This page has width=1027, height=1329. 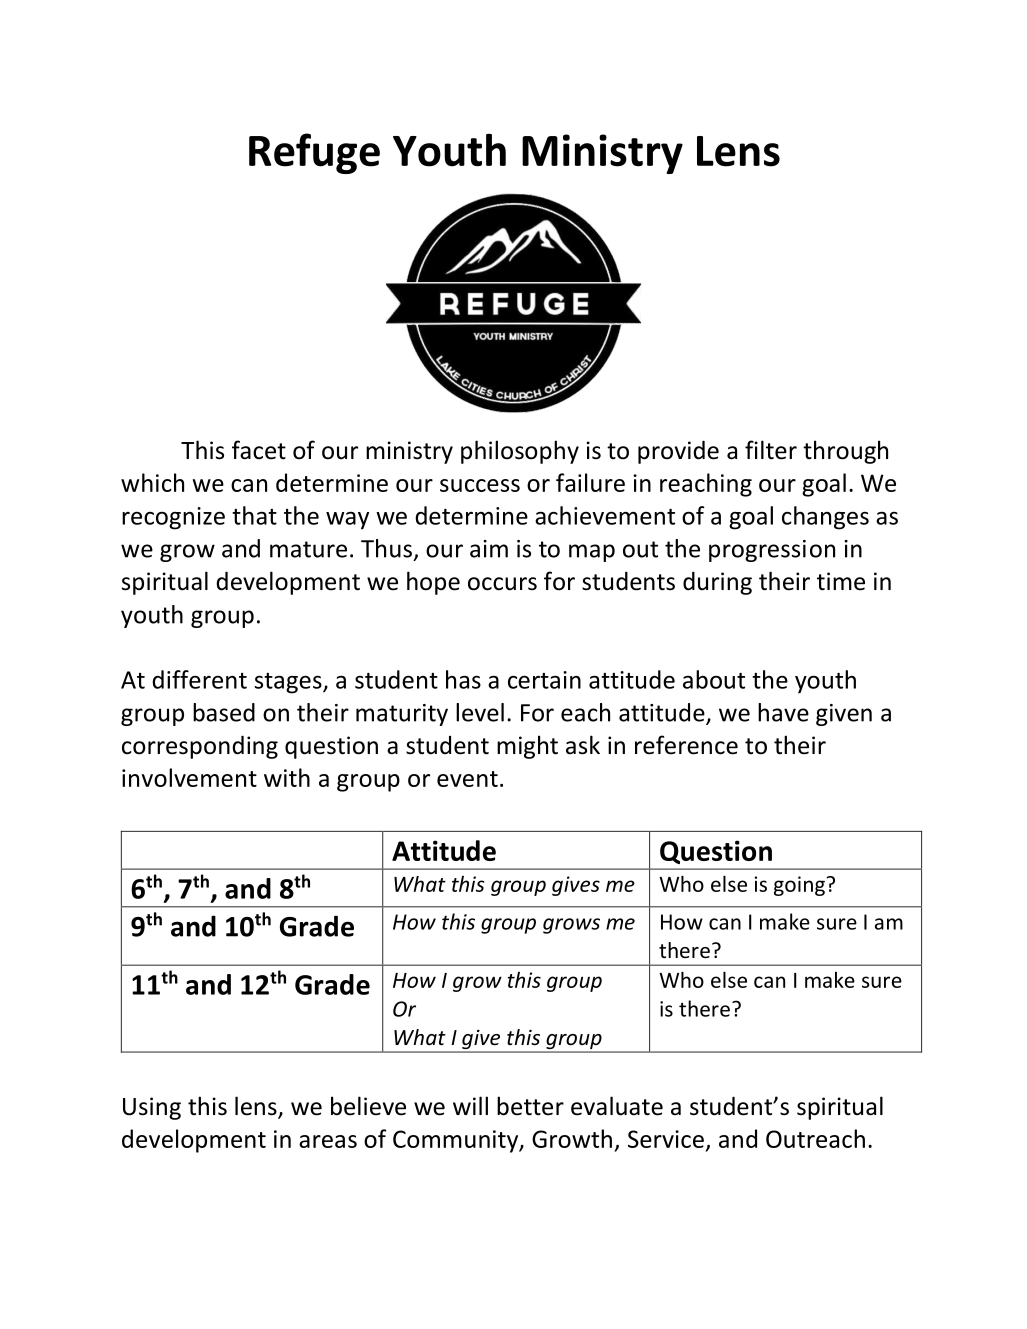 I want to click on philosophy, so click(x=520, y=452).
